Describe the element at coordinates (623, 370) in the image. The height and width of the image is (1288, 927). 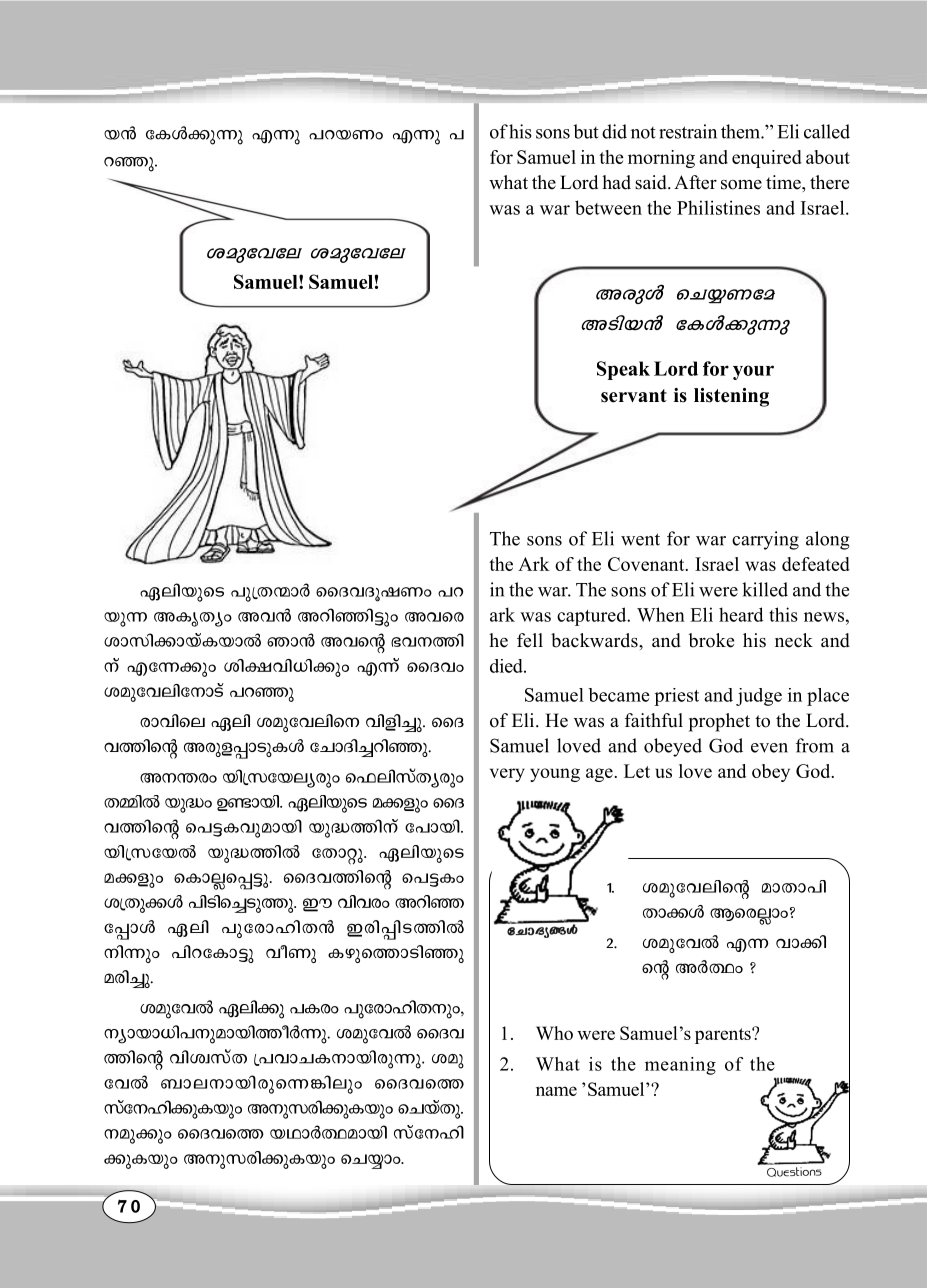
I see `Speak` at that location.
